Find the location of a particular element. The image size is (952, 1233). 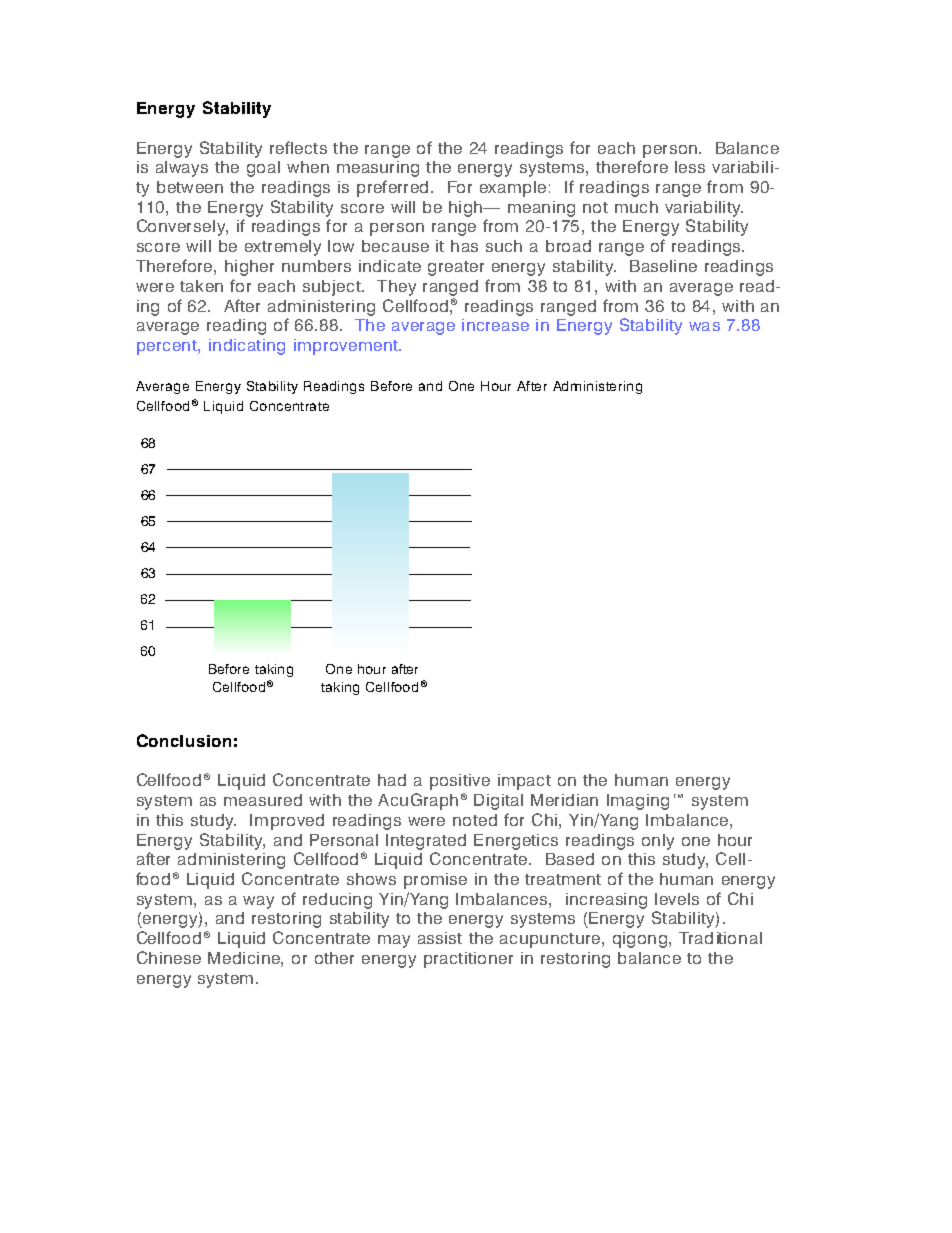

Imaging is located at coordinates (638, 802).
